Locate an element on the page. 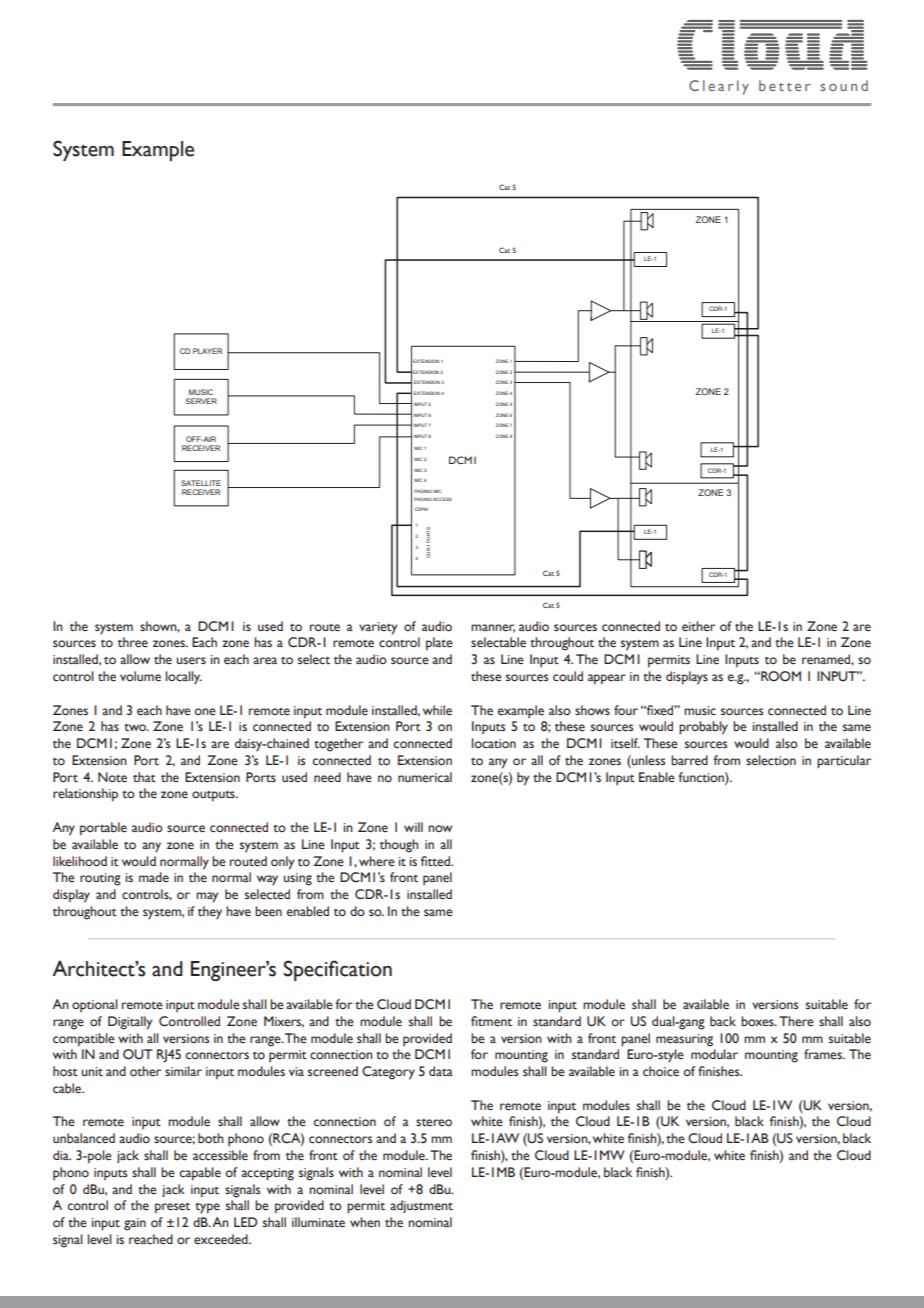  Clearly is located at coordinates (719, 87).
